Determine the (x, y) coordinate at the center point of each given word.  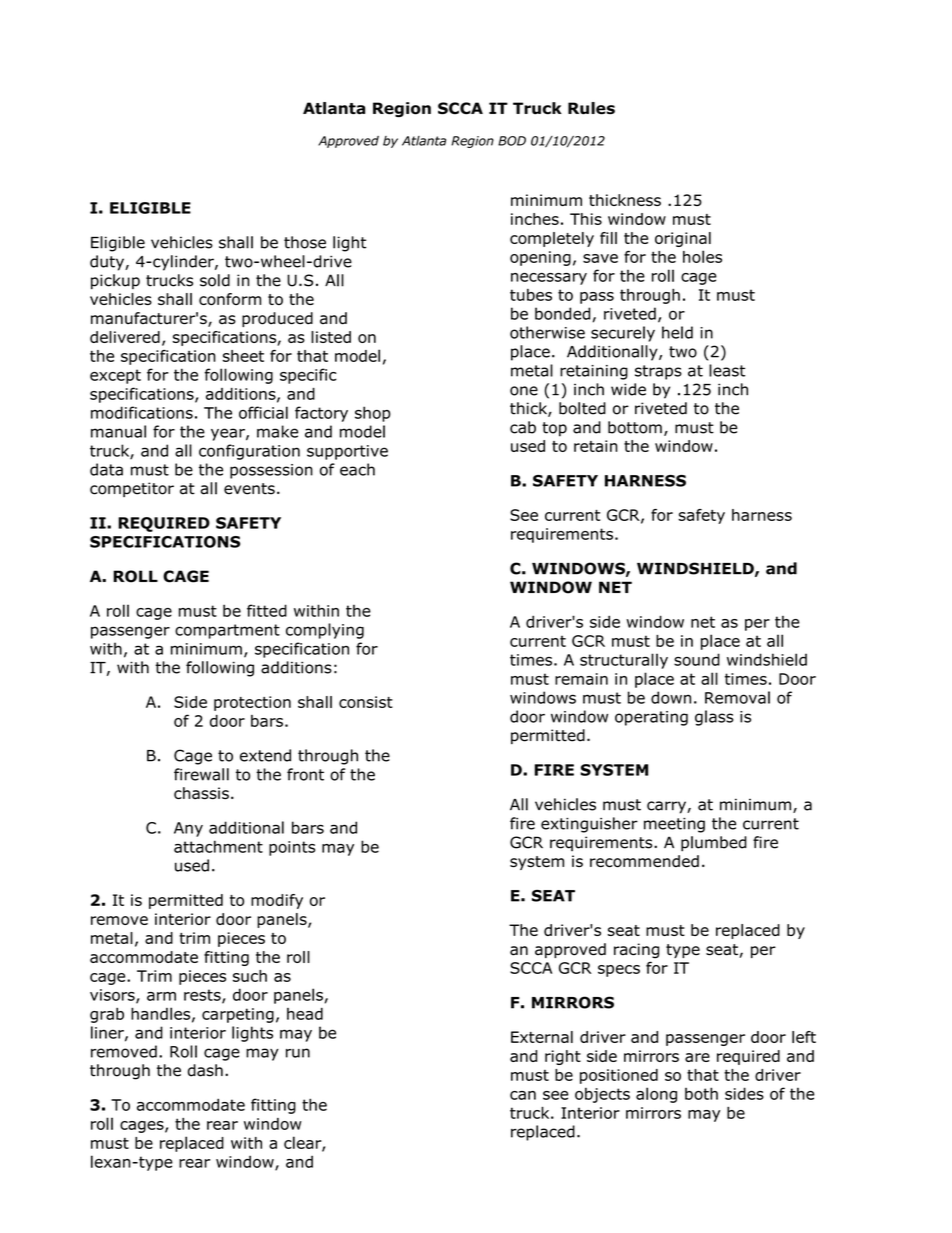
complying (325, 631)
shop (373, 414)
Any (188, 829)
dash (205, 1070)
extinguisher (589, 825)
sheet (243, 356)
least (727, 370)
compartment (227, 631)
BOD (512, 141)
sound (697, 659)
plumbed (714, 844)
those (305, 242)
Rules (591, 108)
